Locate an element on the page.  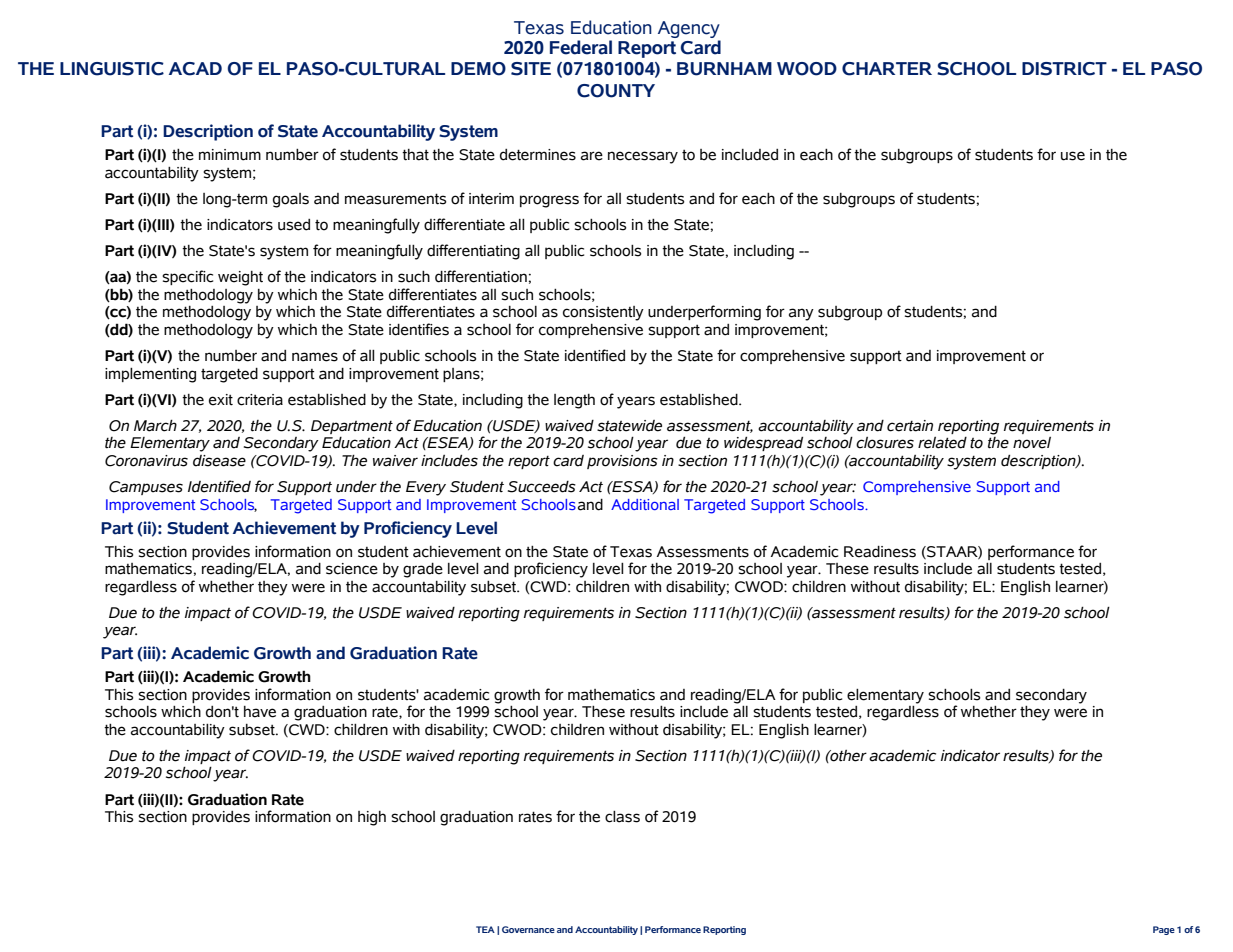
LINGUISTIC is located at coordinates (112, 69).
